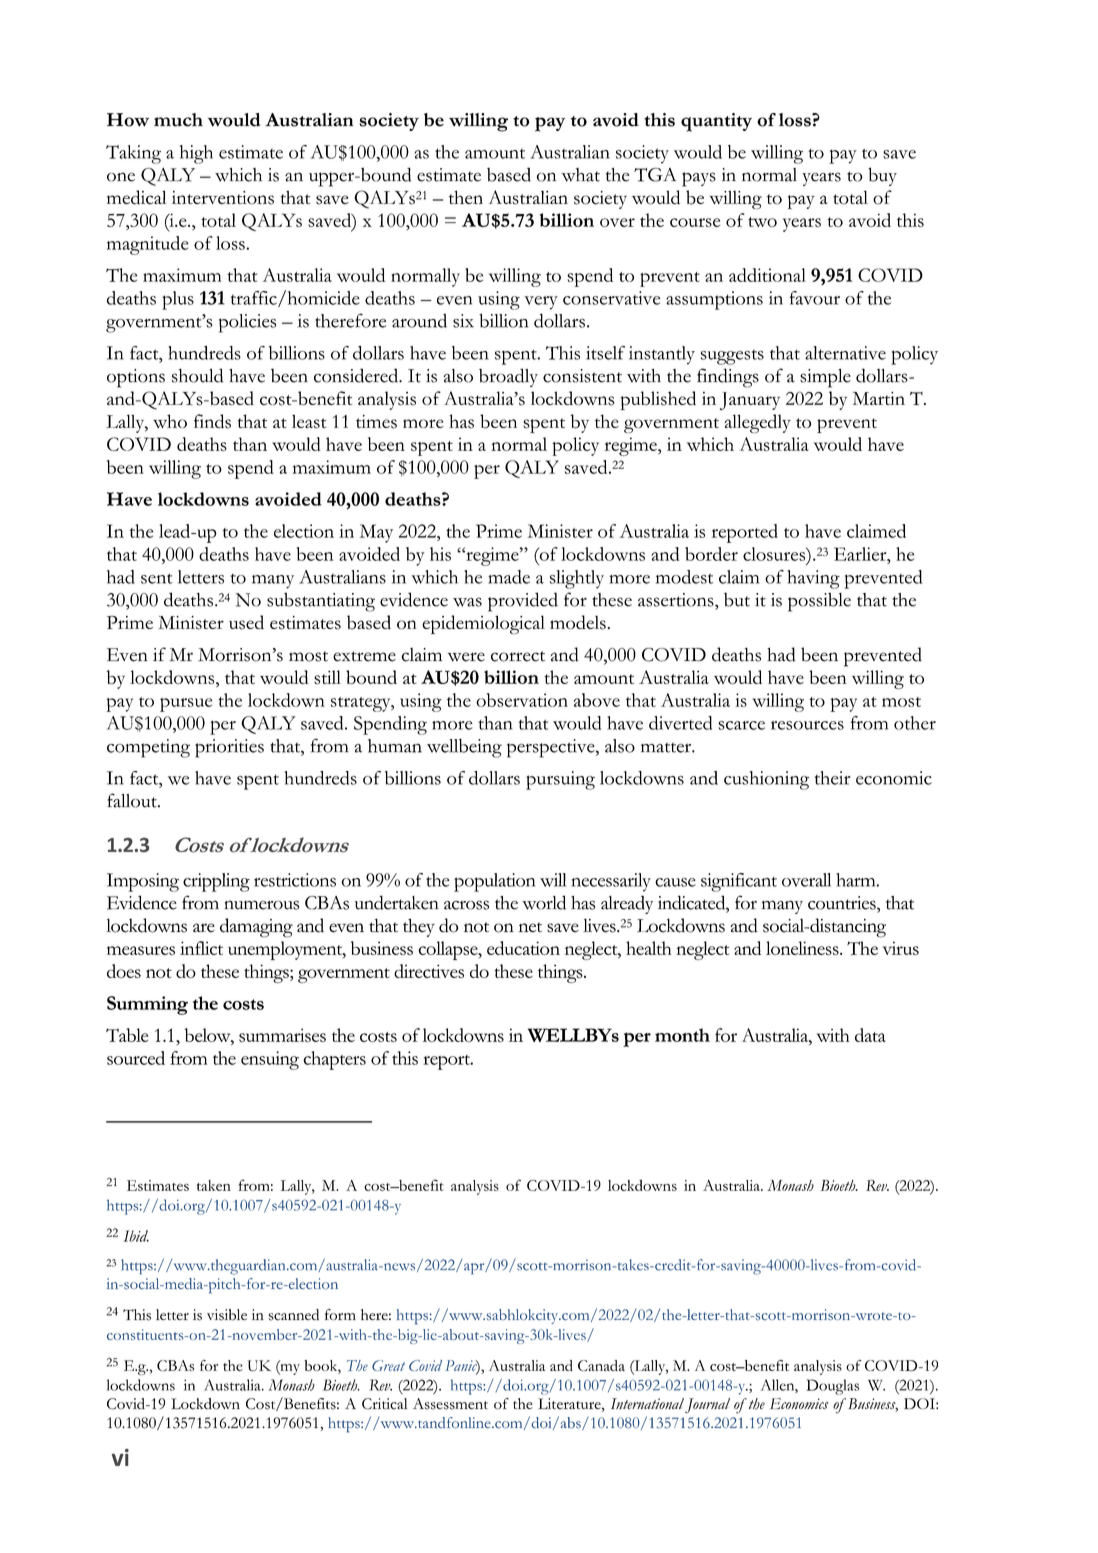 This screenshot has width=1098, height=1553. Describe the element at coordinates (227, 1315) in the screenshot. I see `visible` at that location.
